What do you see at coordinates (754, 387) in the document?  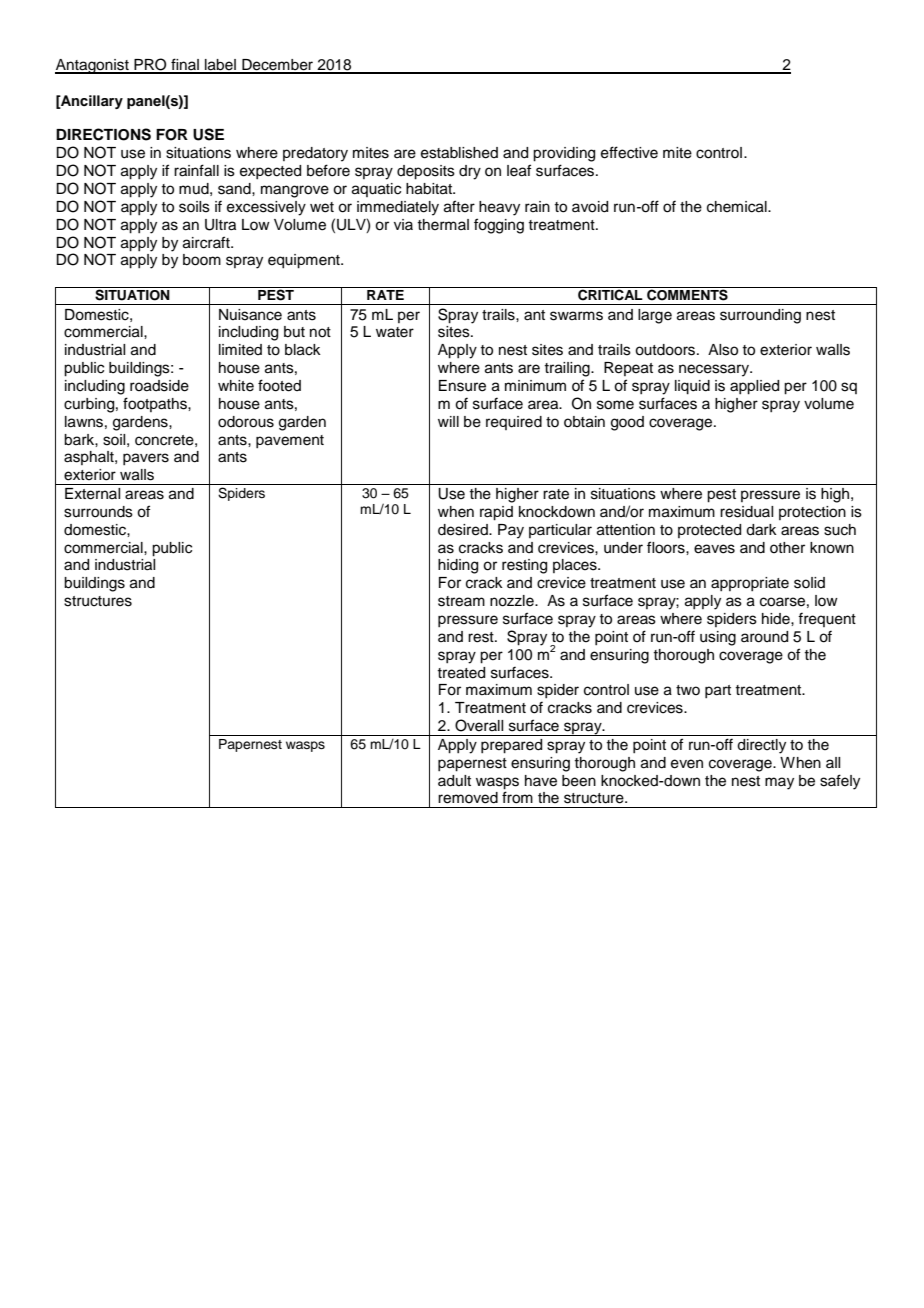 I see `applied` at bounding box center [754, 387].
